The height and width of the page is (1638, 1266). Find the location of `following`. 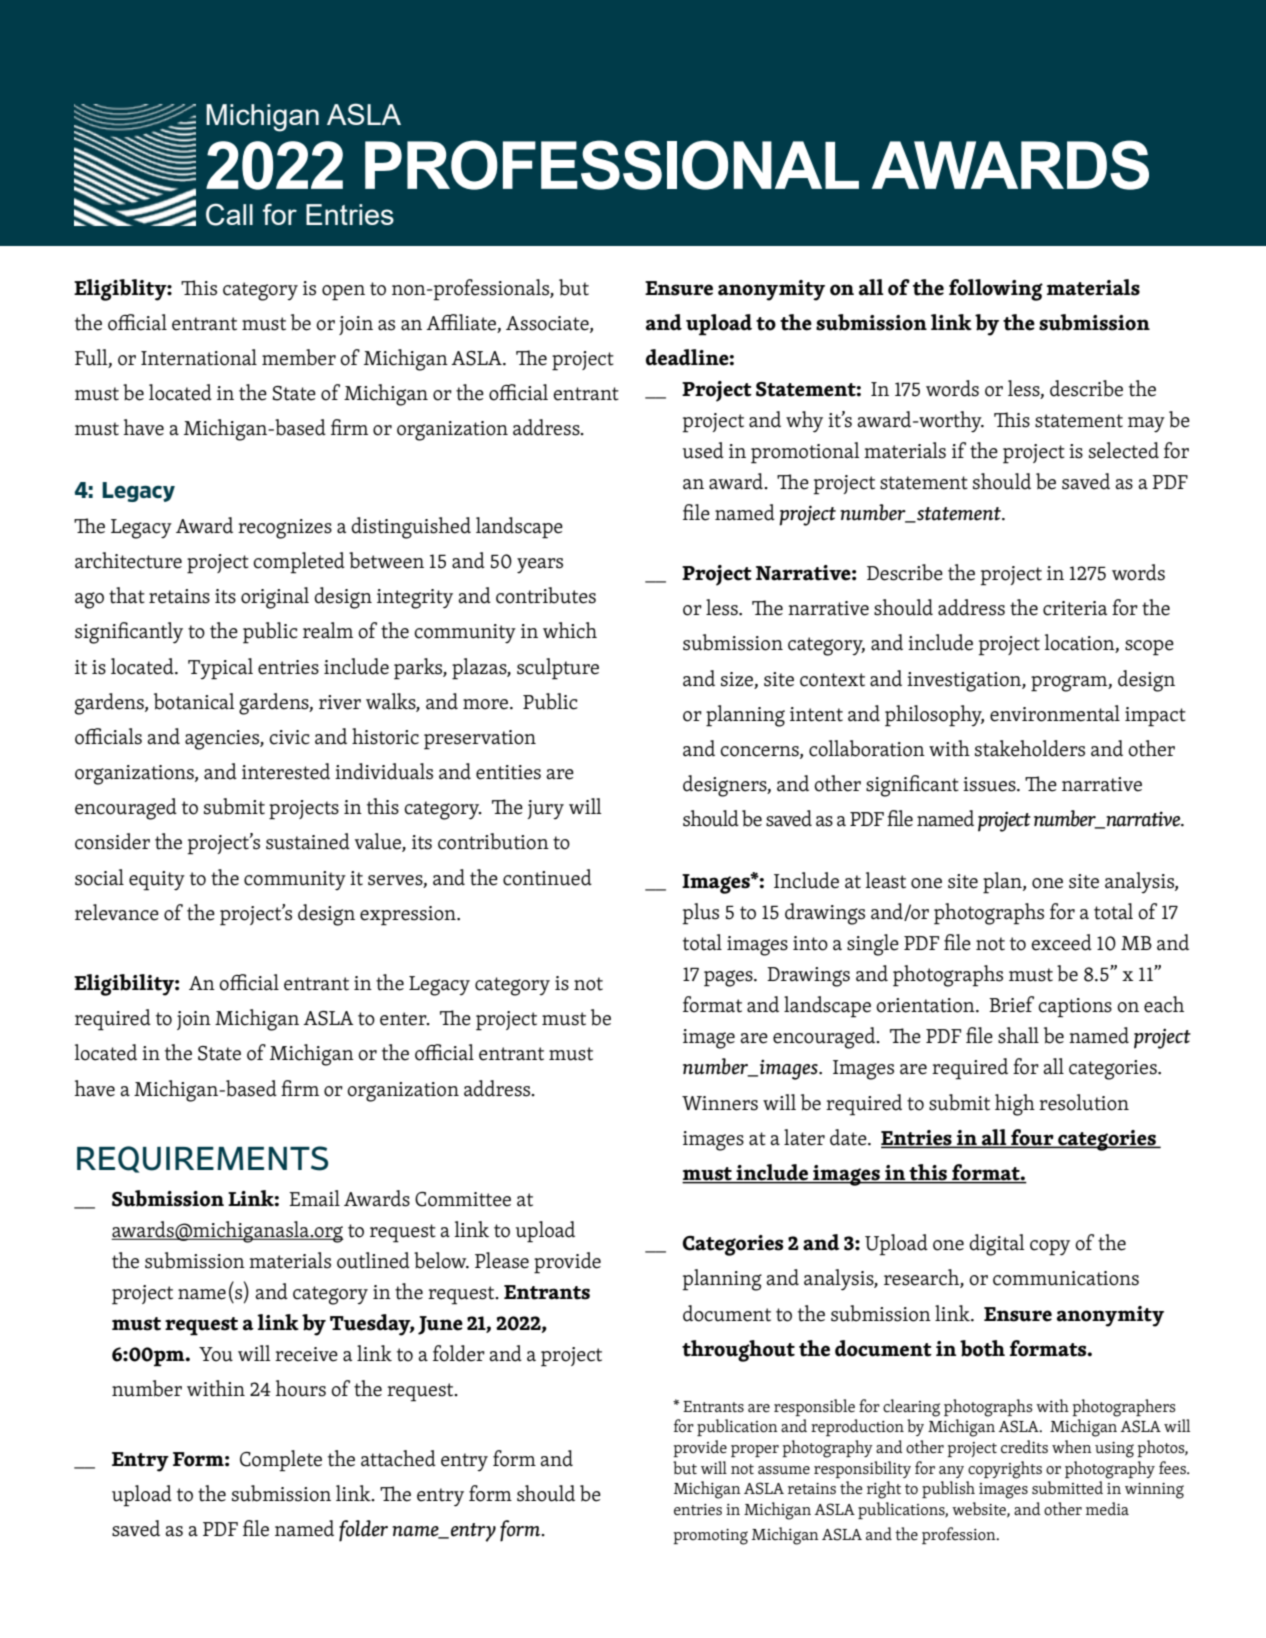

following is located at coordinates (996, 290).
